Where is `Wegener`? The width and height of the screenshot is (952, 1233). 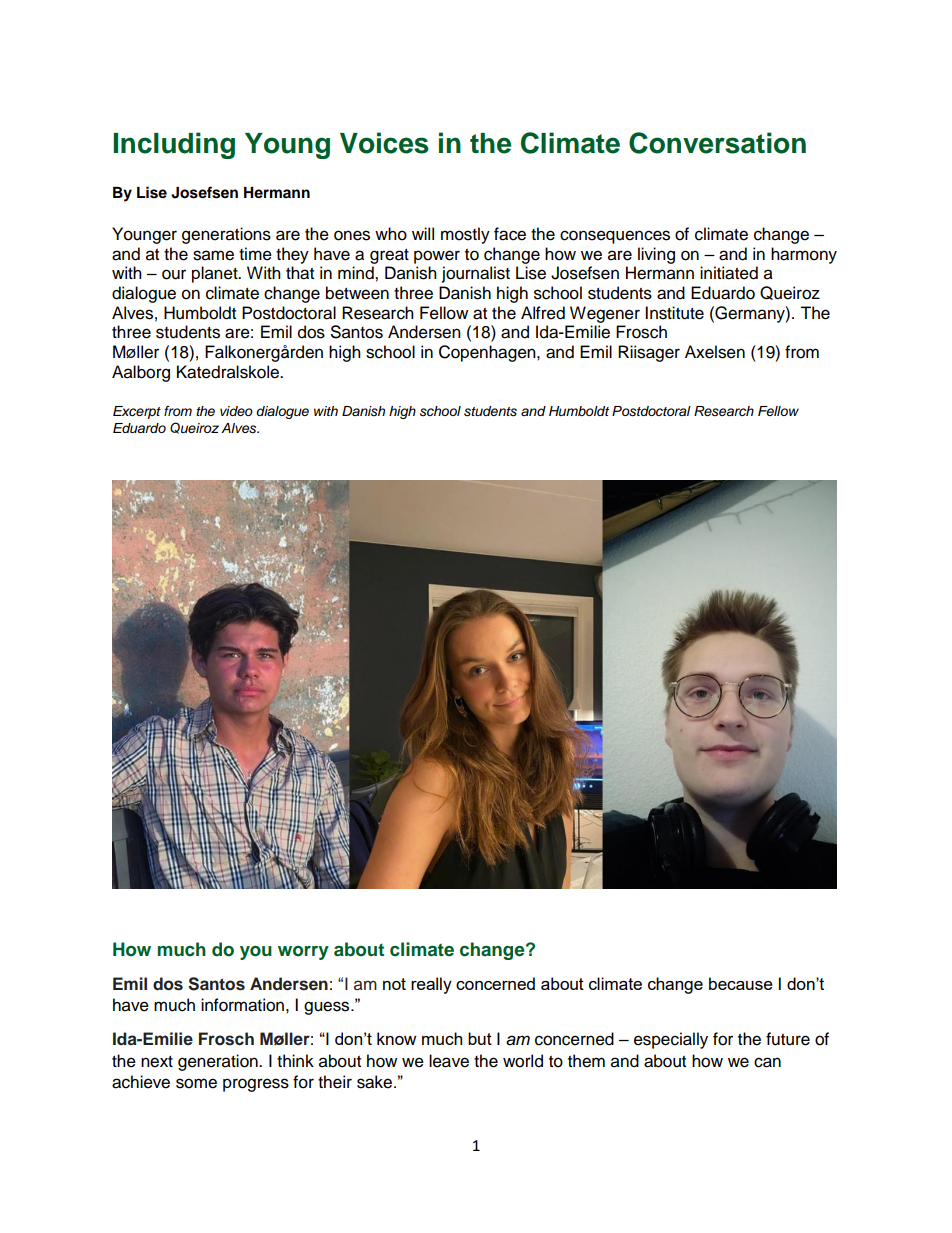 Wegener is located at coordinates (605, 314).
